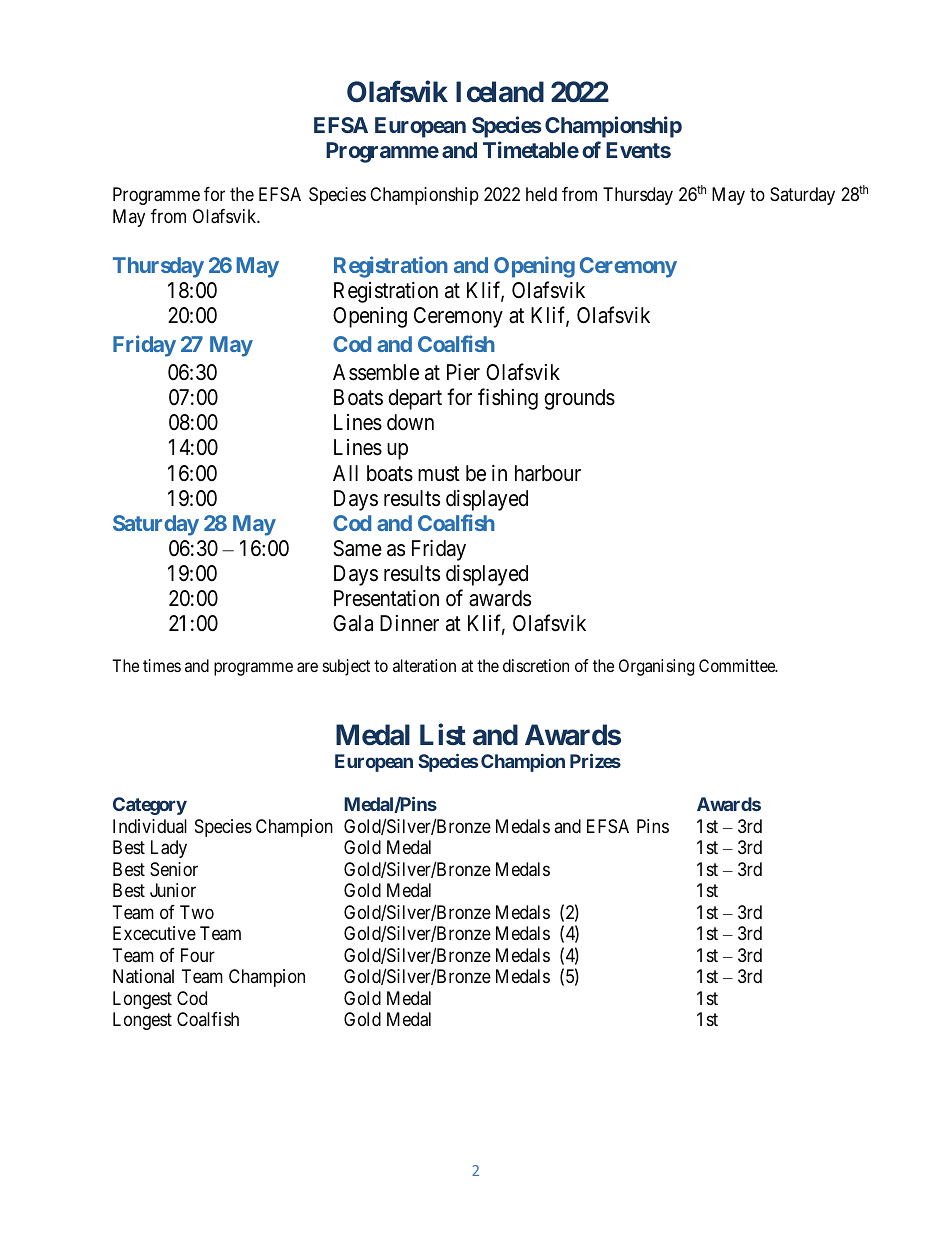  What do you see at coordinates (198, 955) in the screenshot?
I see `Four` at bounding box center [198, 955].
